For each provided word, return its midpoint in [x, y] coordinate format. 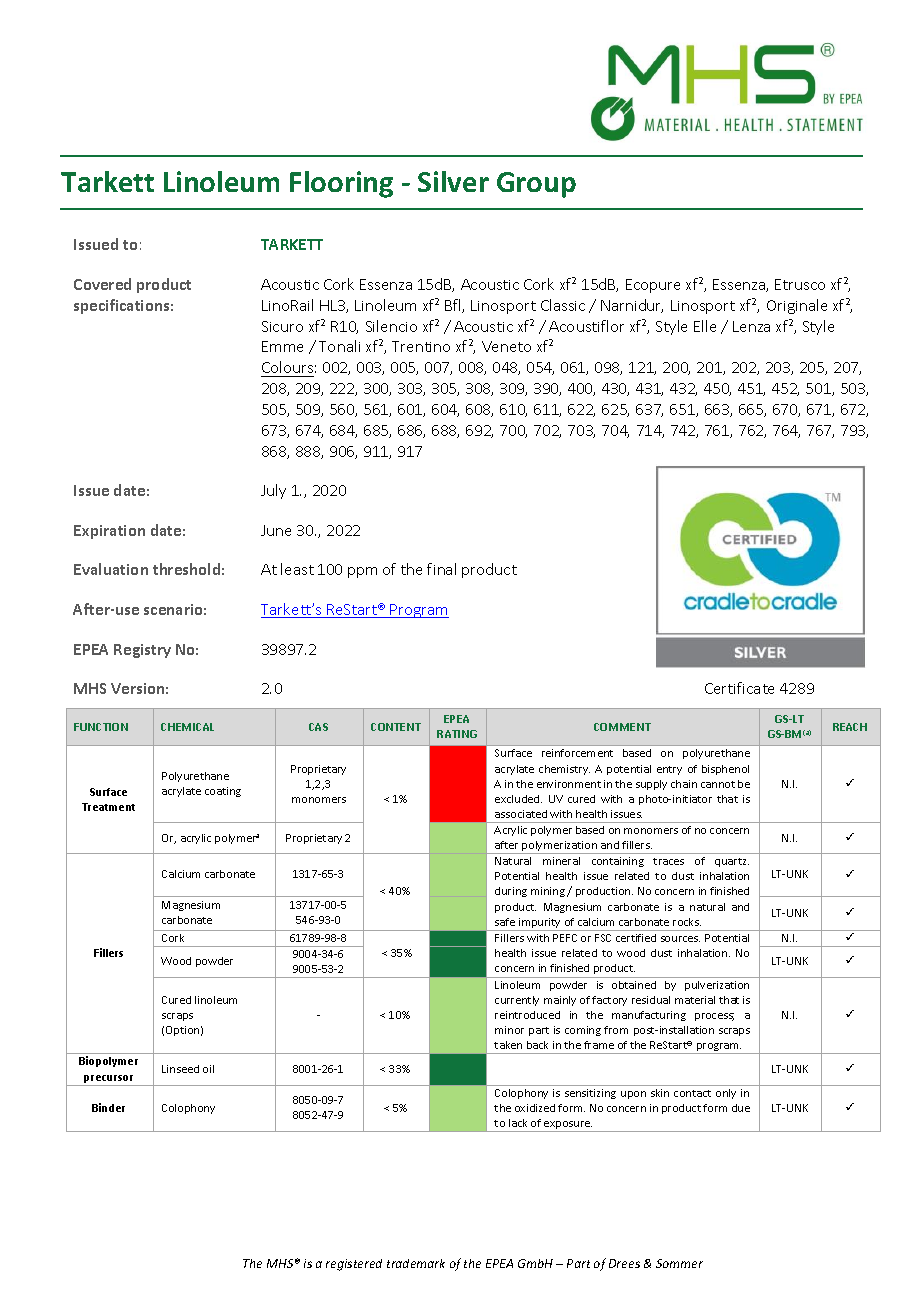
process [714, 1017]
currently [517, 1001]
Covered [102, 284]
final [441, 569]
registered [354, 1265]
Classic [563, 305]
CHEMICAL [187, 727]
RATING [457, 734]
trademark [416, 1263]
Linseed [180, 1069]
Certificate [739, 688]
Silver [453, 181]
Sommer [679, 1263]
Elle [705, 326]
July [273, 491]
